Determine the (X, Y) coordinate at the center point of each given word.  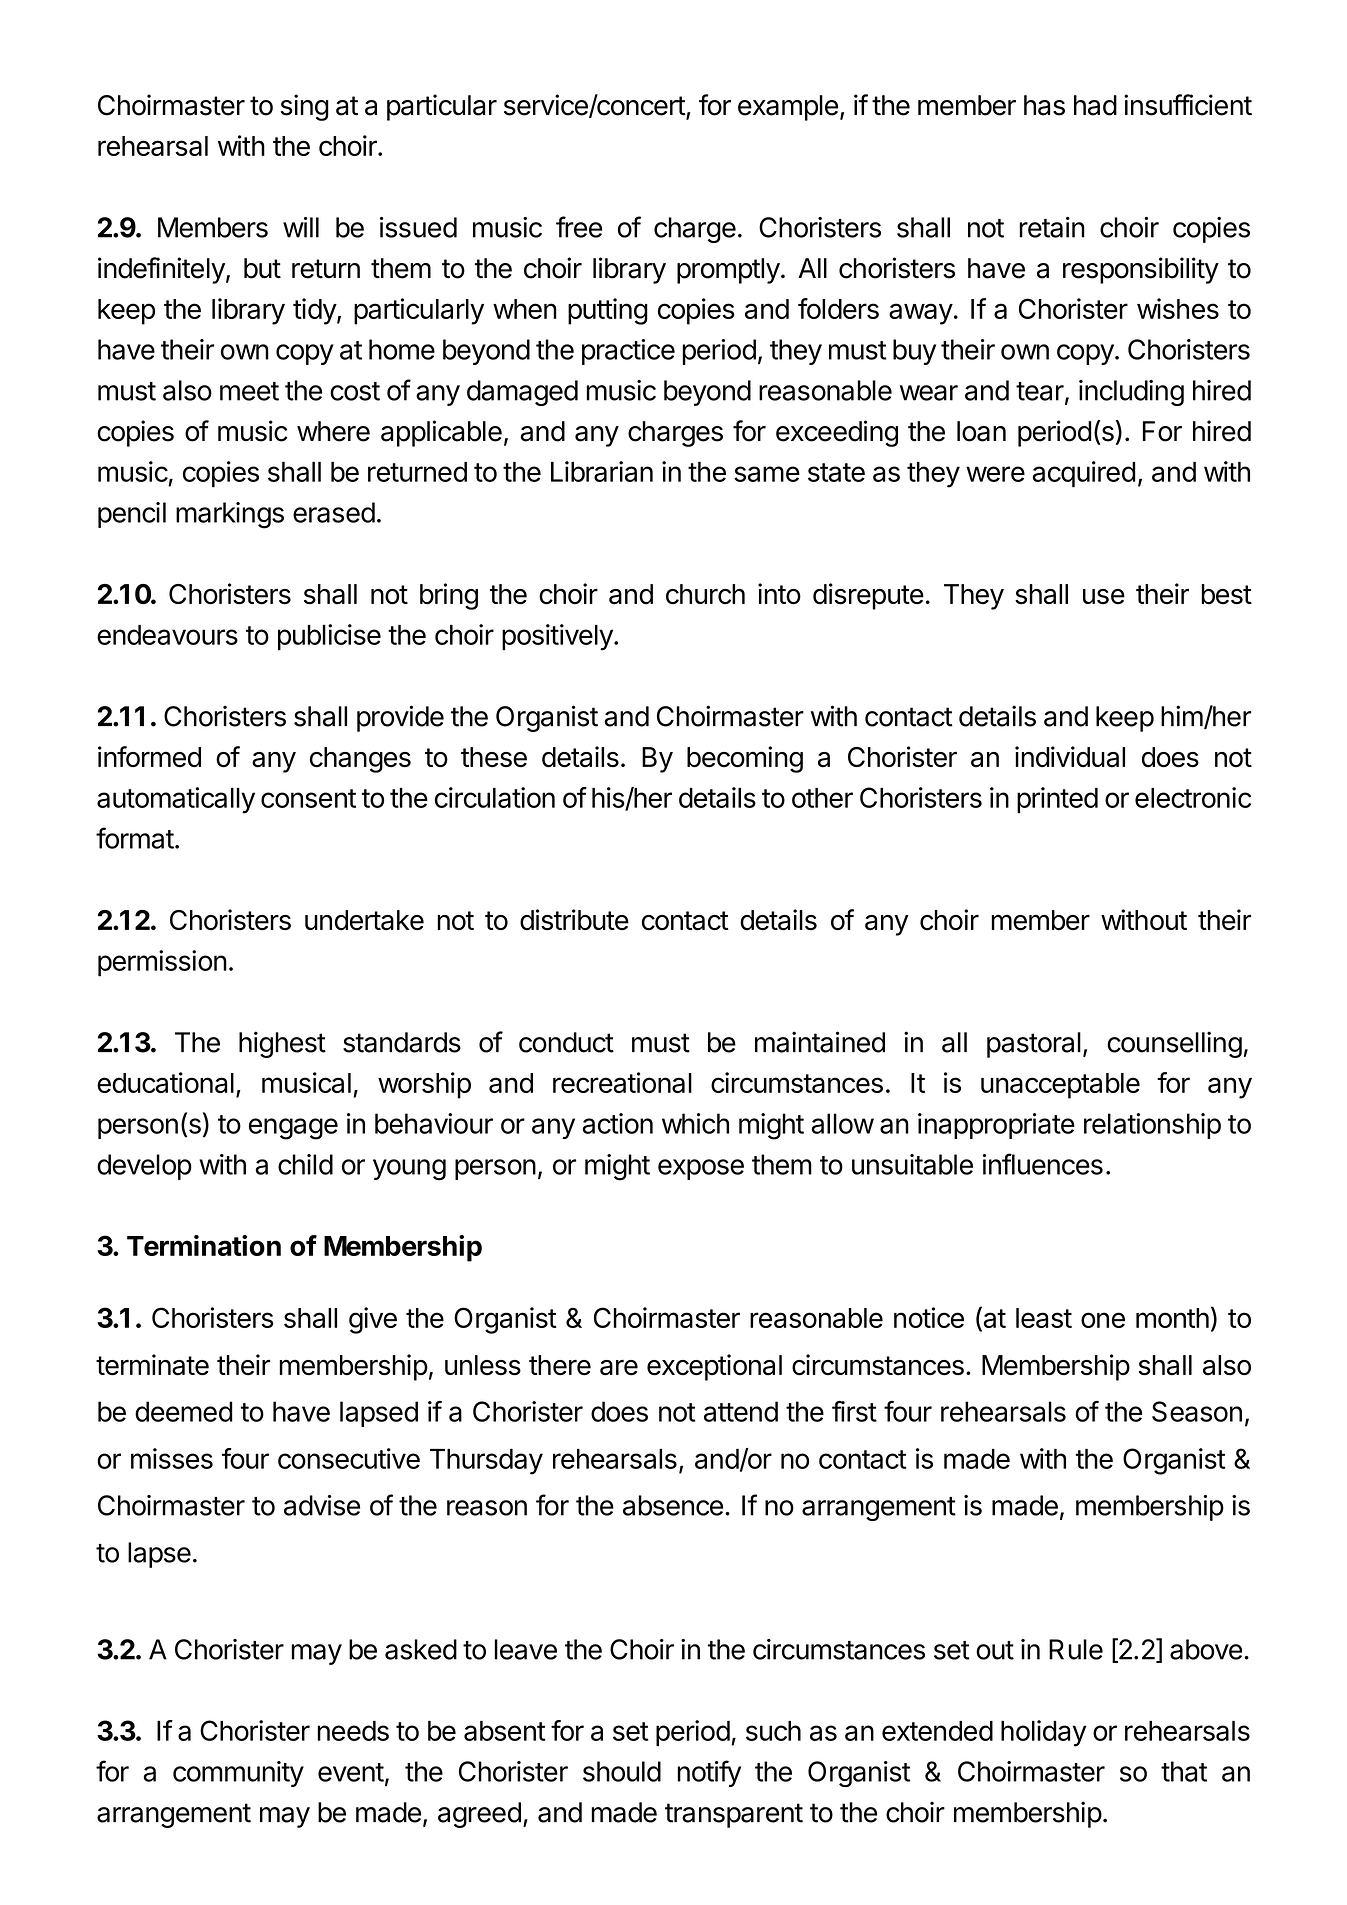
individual (1070, 757)
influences (1042, 1164)
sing (305, 107)
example (788, 108)
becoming (745, 759)
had (1095, 105)
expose (701, 1169)
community (238, 1774)
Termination (204, 1245)
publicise (329, 637)
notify (709, 1773)
